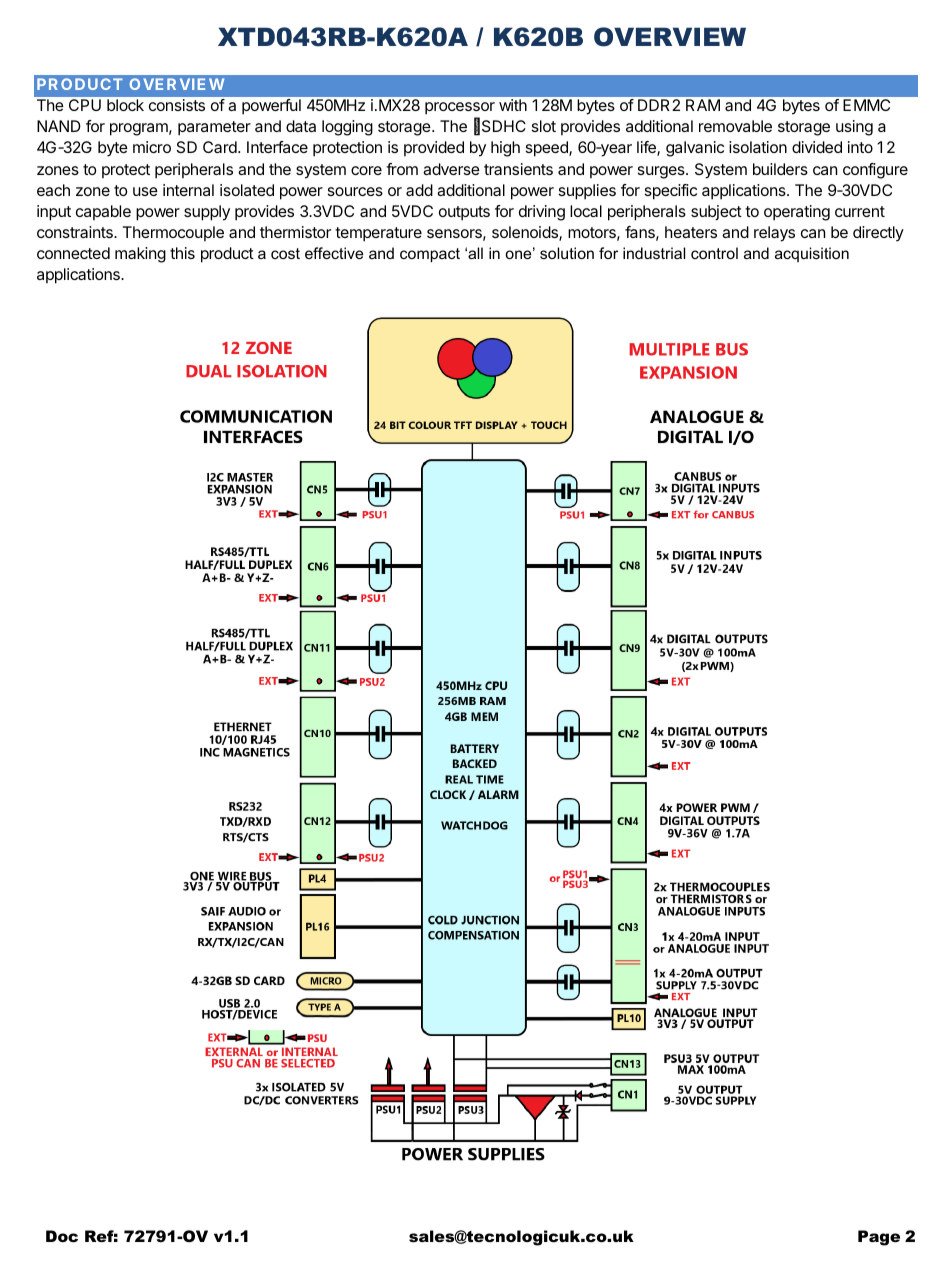 The width and height of the screenshot is (952, 1265). What do you see at coordinates (434, 148) in the screenshot?
I see `provided` at bounding box center [434, 148].
